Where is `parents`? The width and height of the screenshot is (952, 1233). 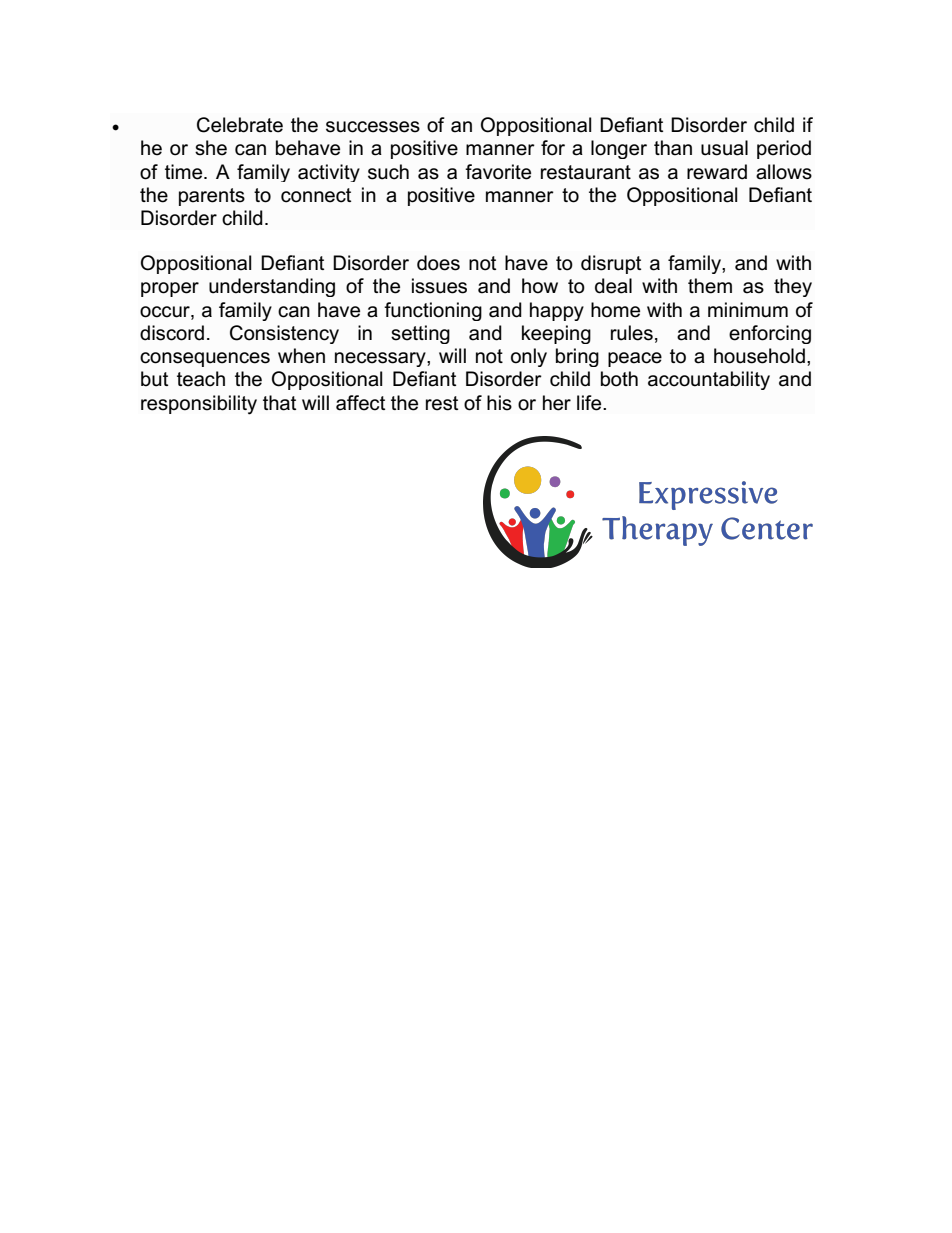
parents is located at coordinates (212, 197).
